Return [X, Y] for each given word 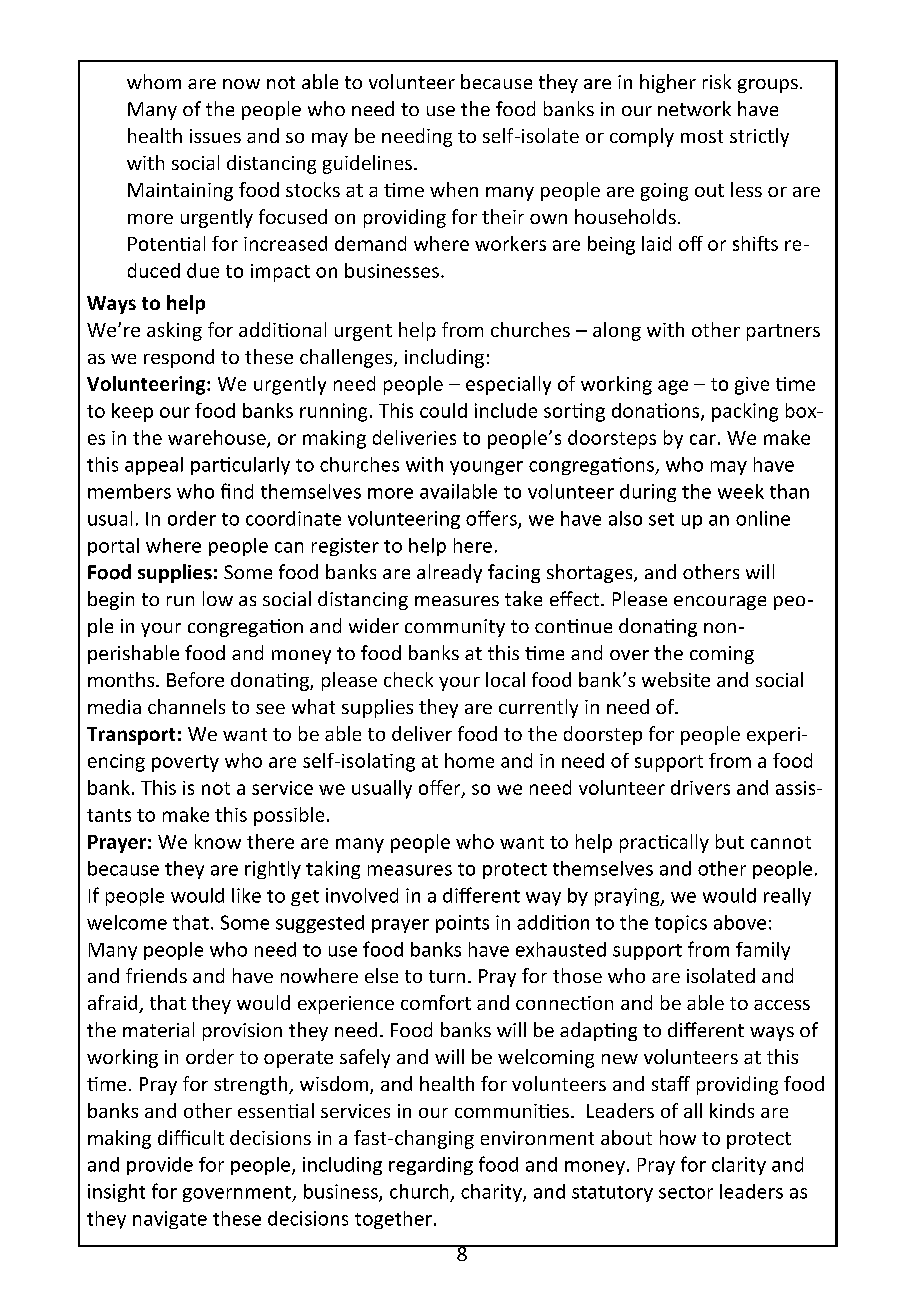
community [455, 628]
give [752, 386]
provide [160, 1166]
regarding [431, 1166]
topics [681, 924]
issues [215, 136]
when [454, 189]
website [676, 679]
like [246, 895]
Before [195, 679]
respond [179, 358]
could [443, 410]
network [694, 108]
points [462, 924]
